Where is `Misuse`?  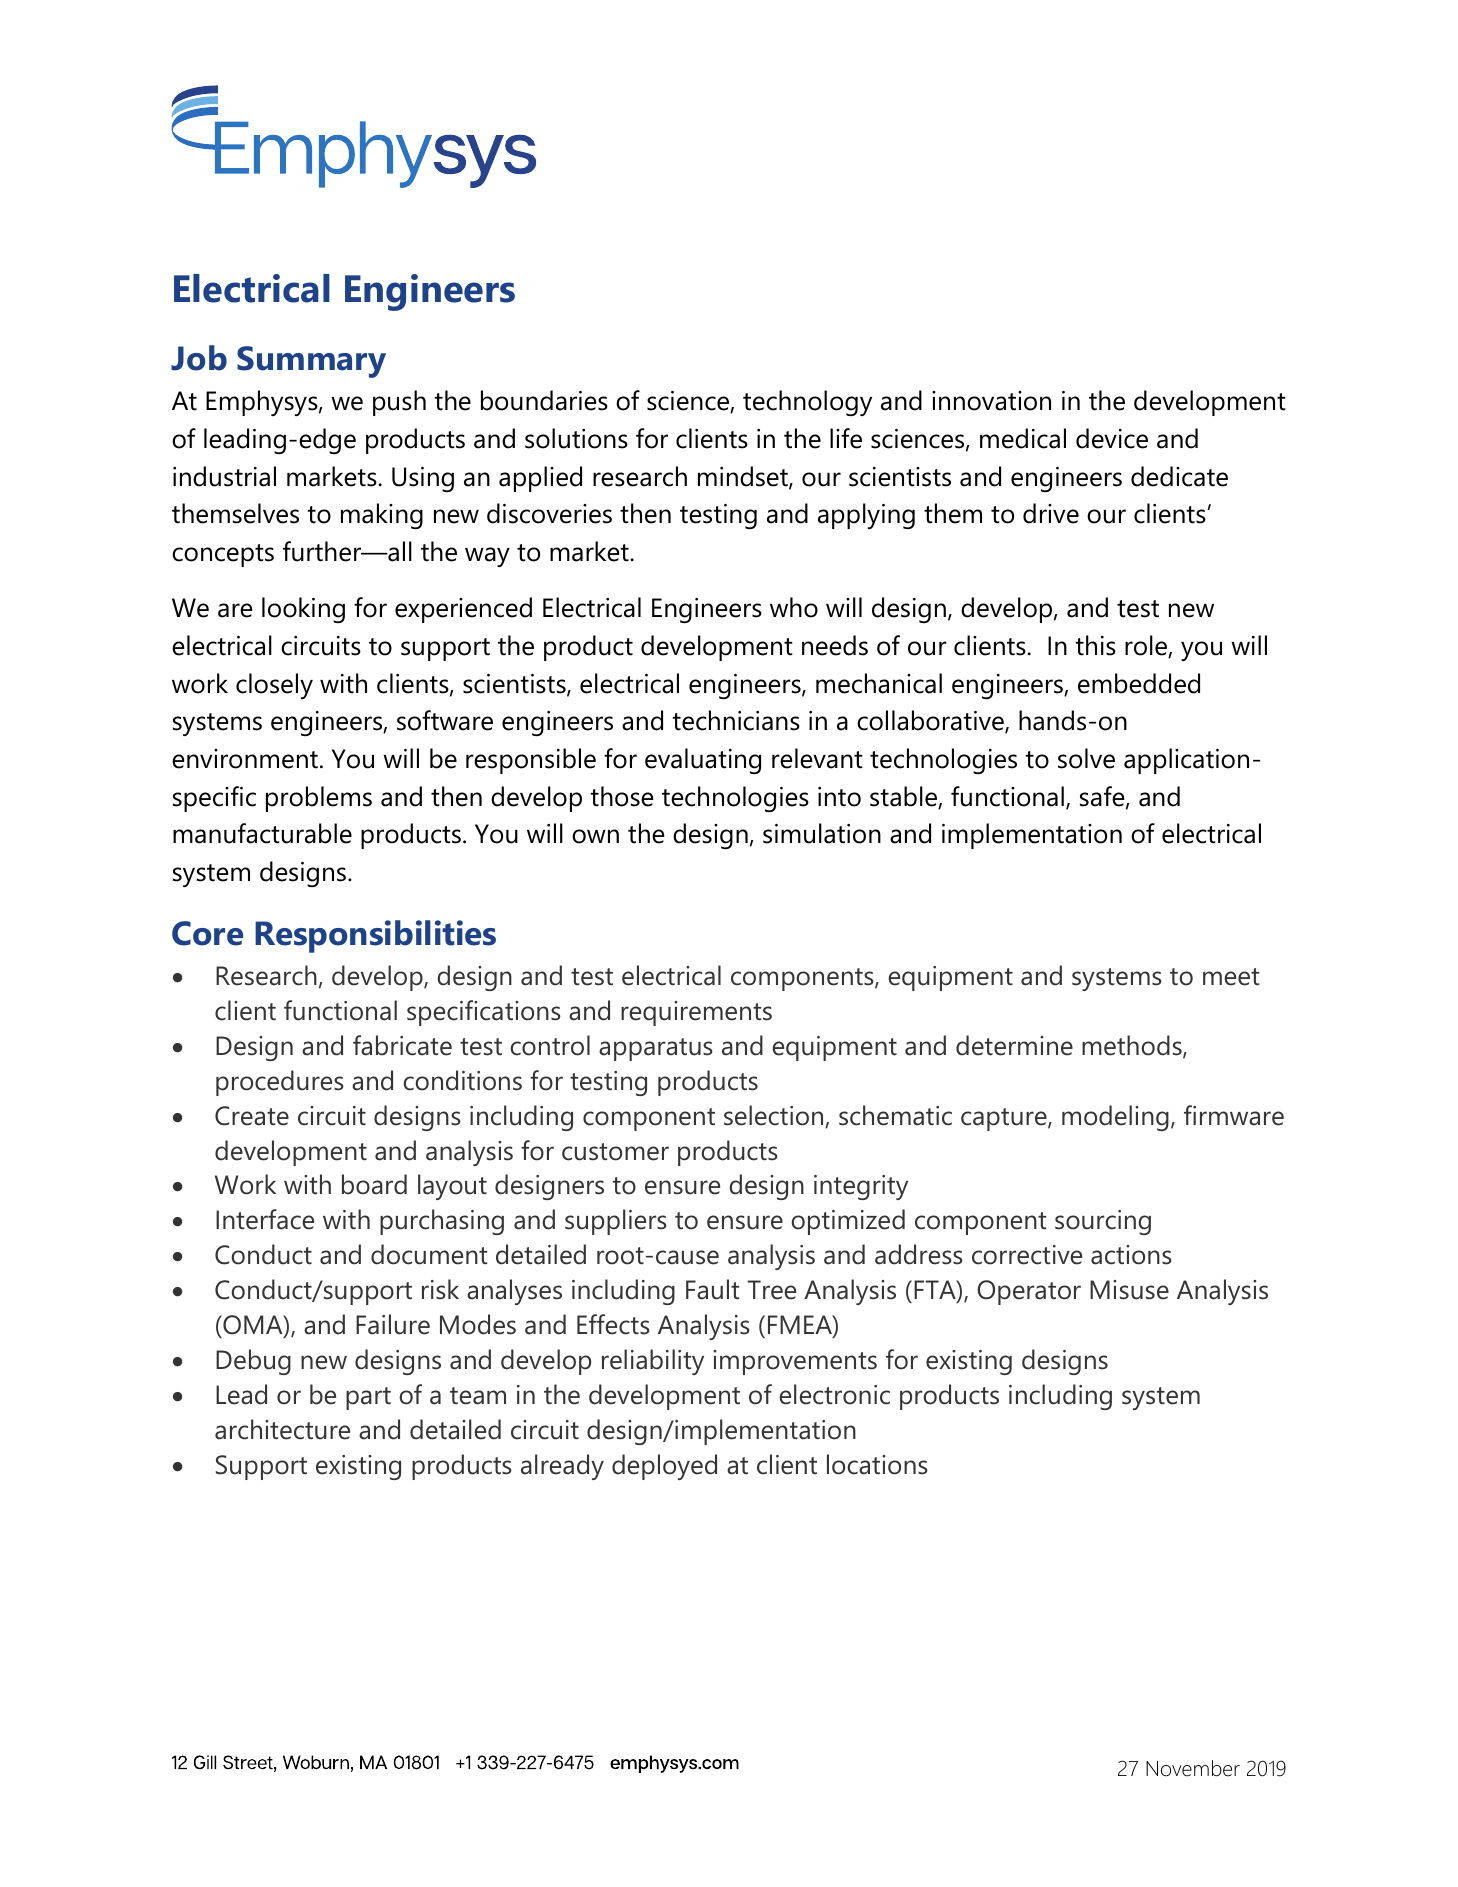
Misuse is located at coordinates (1129, 1290).
